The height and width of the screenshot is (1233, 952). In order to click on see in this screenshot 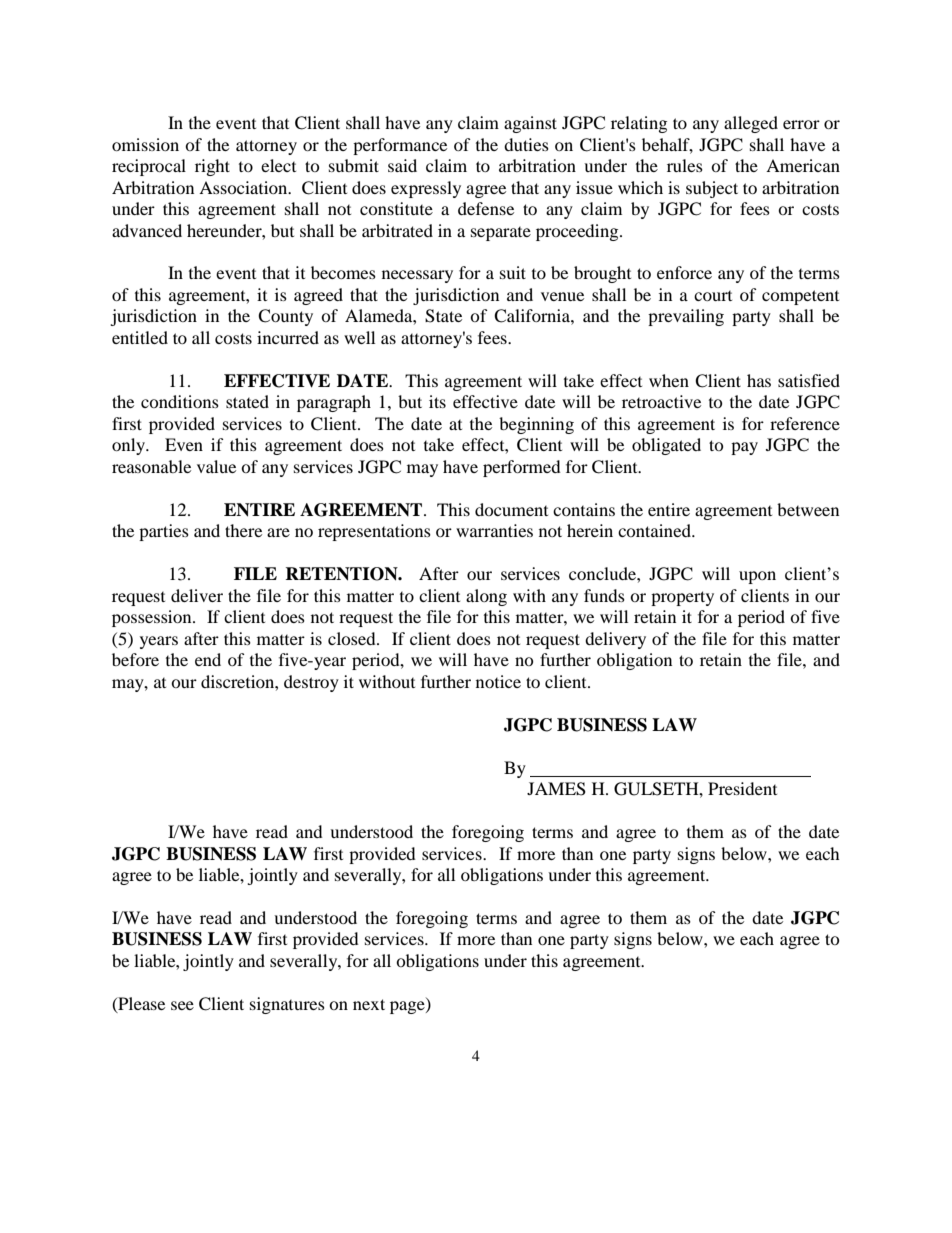, I will do `click(182, 1005)`.
